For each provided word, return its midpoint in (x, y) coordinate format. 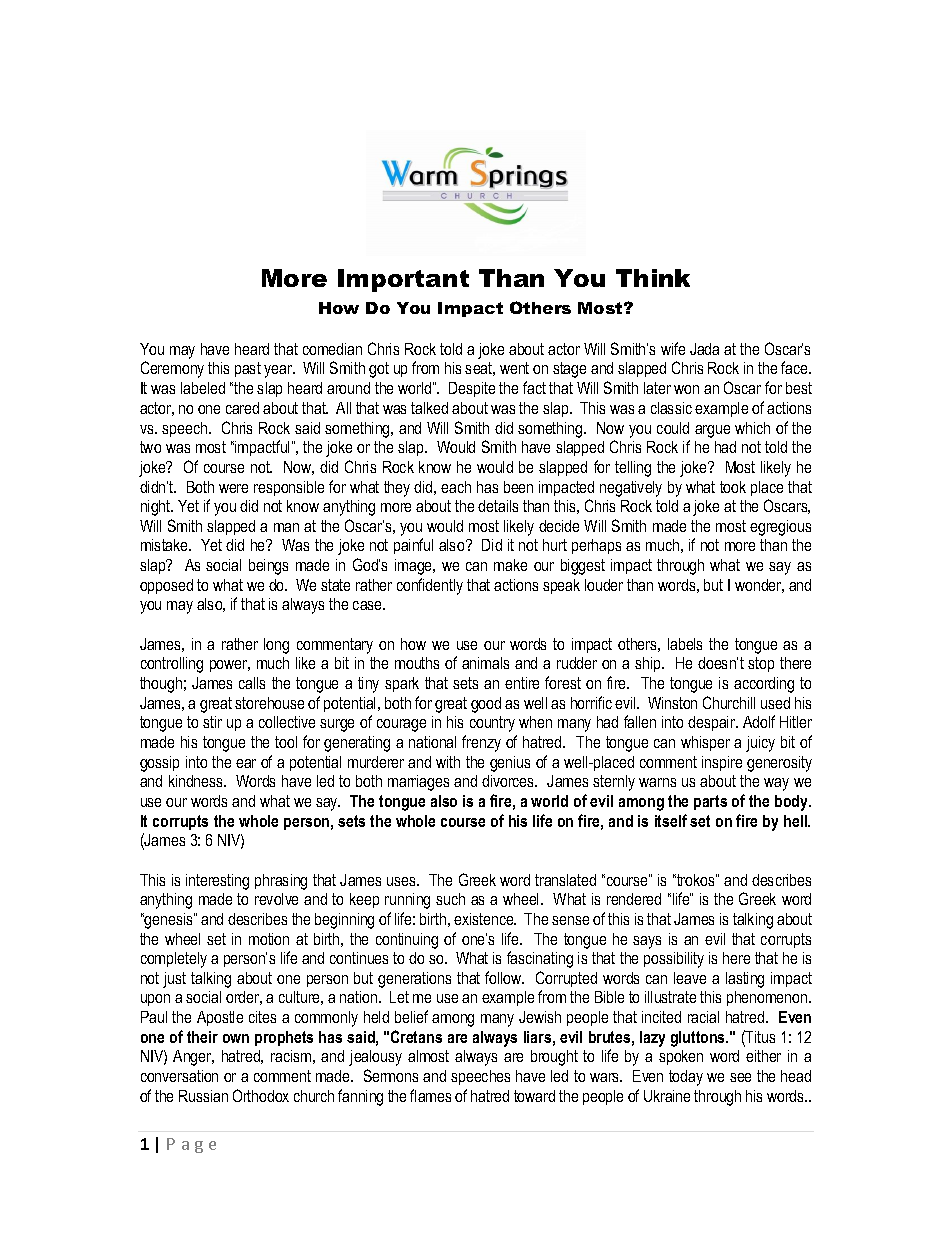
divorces (509, 781)
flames (430, 1095)
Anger (193, 1058)
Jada (704, 349)
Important (403, 280)
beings (268, 567)
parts (710, 802)
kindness (197, 781)
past (248, 369)
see (740, 1077)
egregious (780, 528)
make (510, 565)
